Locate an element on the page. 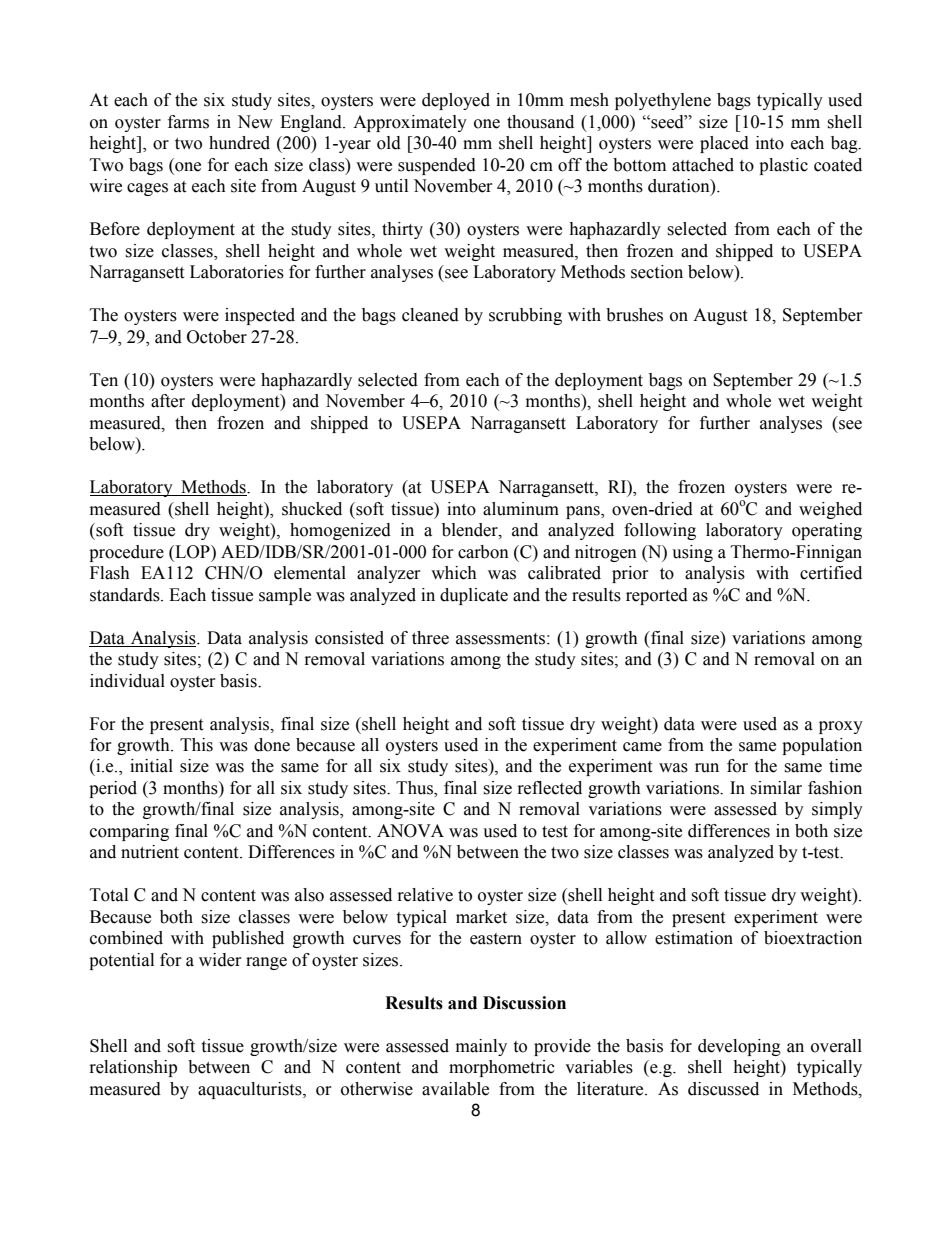 The height and width of the page is (1233, 952). nutrient is located at coordinates (150, 852).
